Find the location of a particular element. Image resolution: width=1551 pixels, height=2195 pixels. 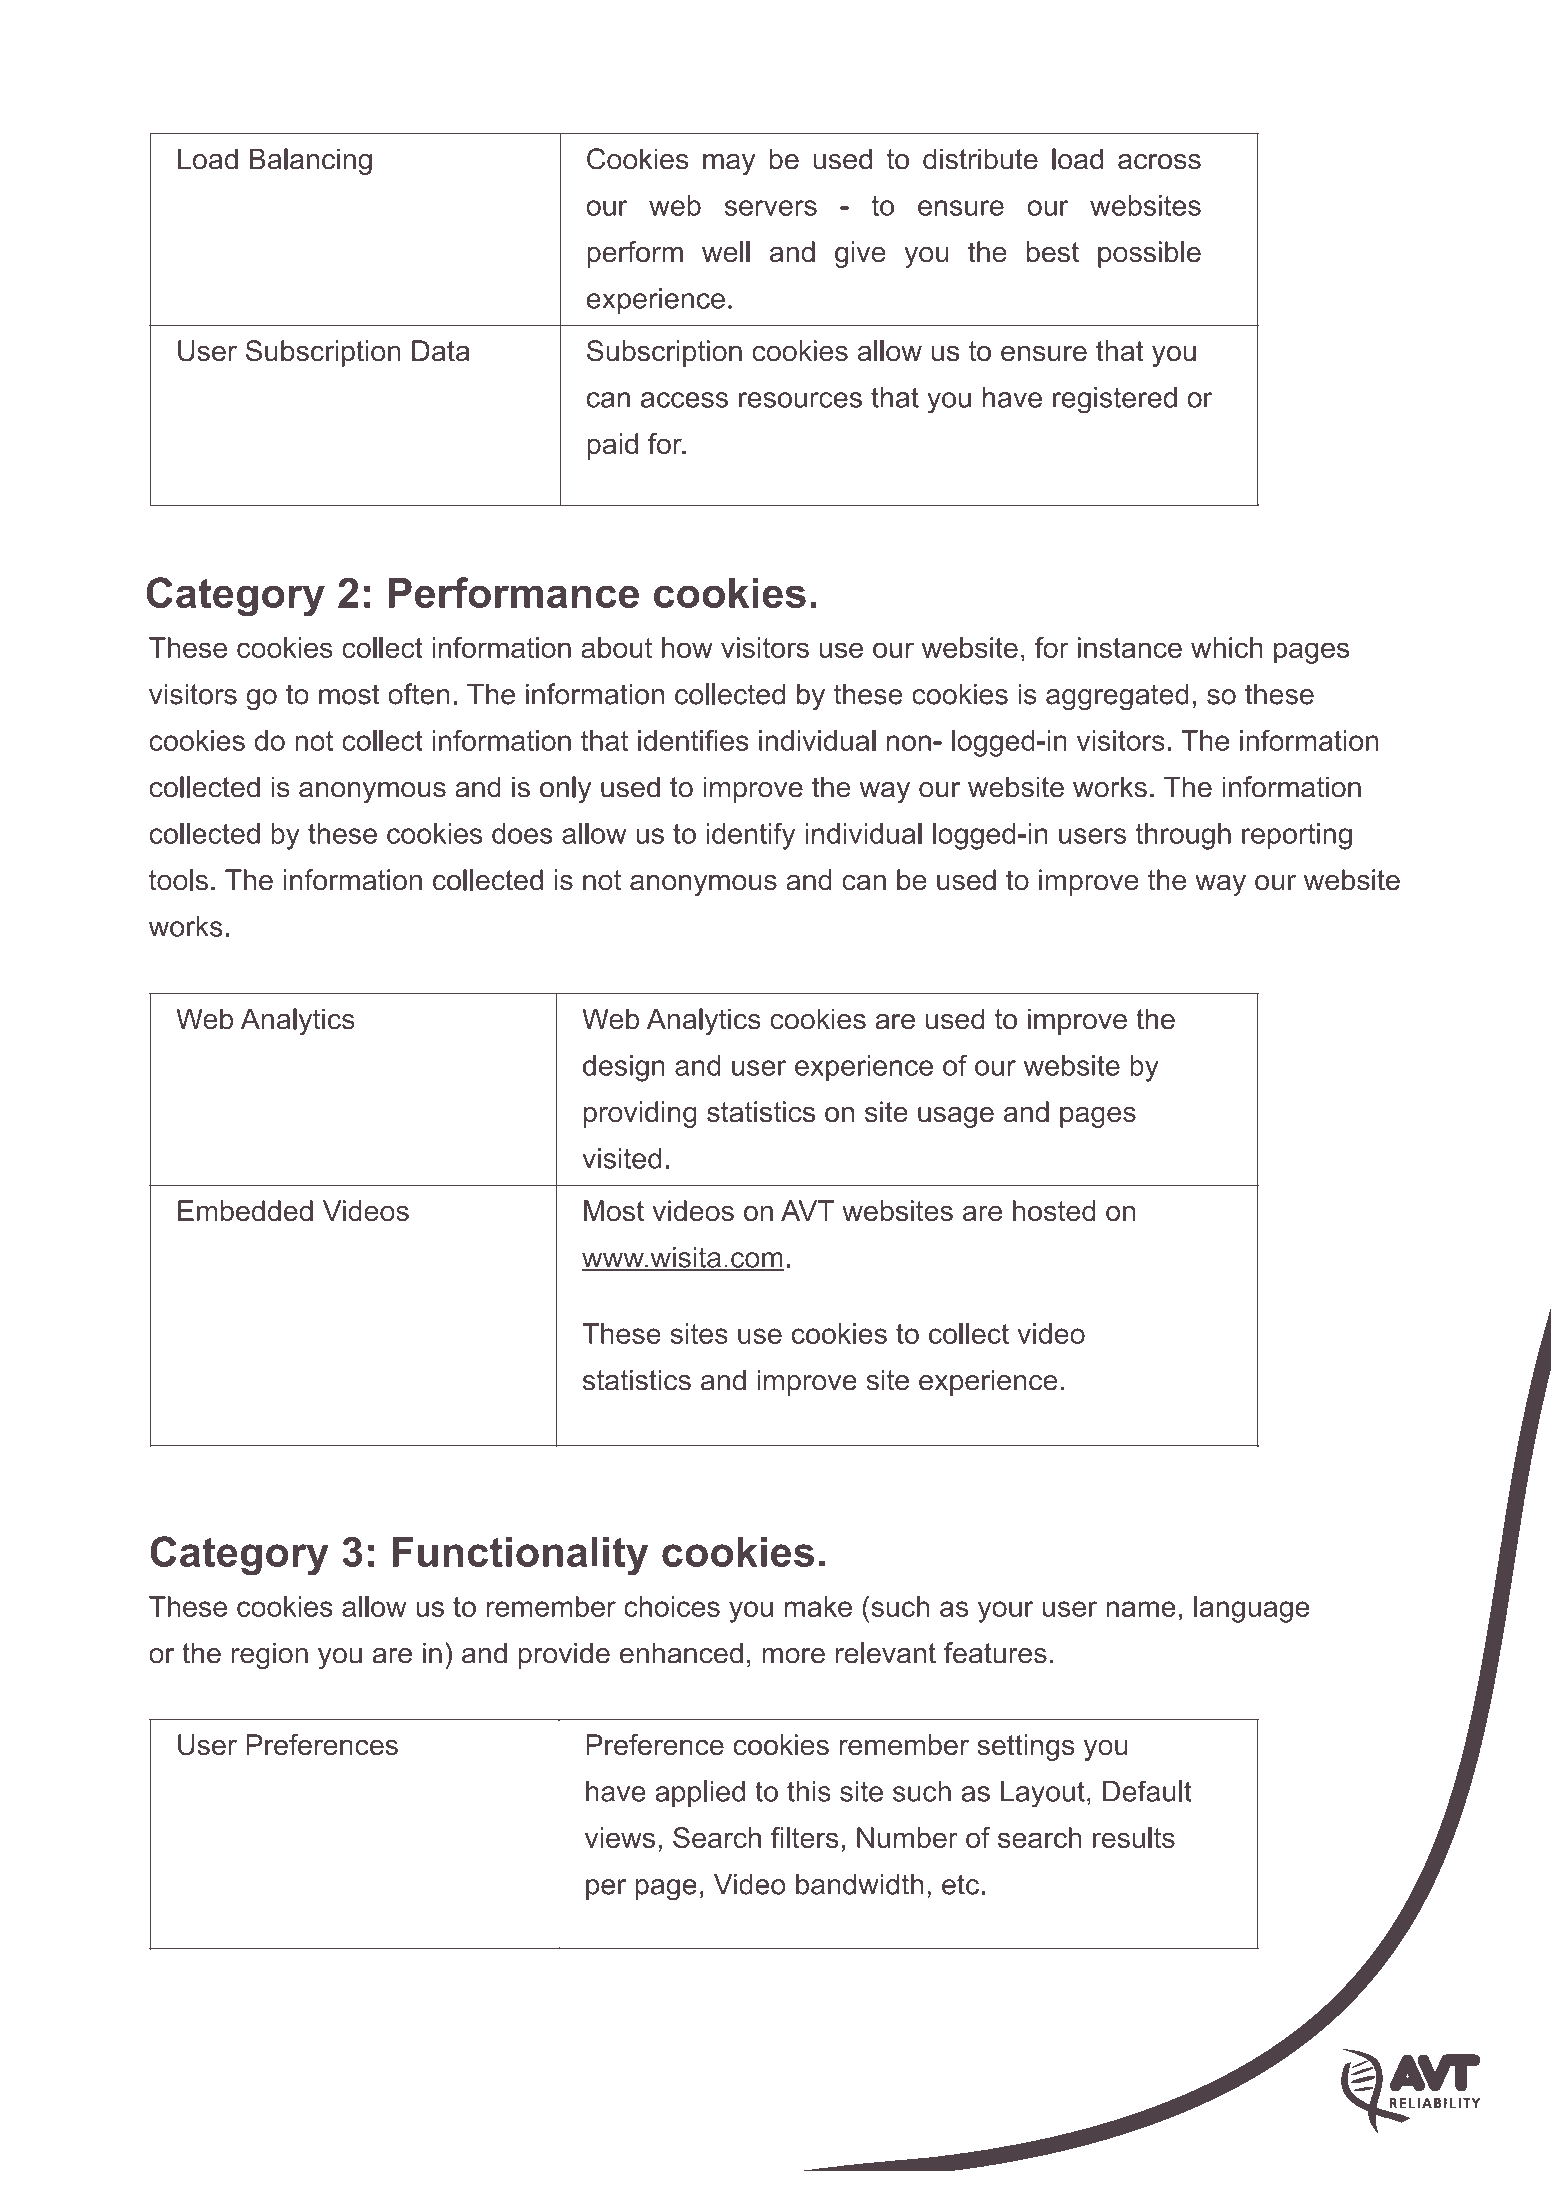

Balancing is located at coordinates (311, 161).
